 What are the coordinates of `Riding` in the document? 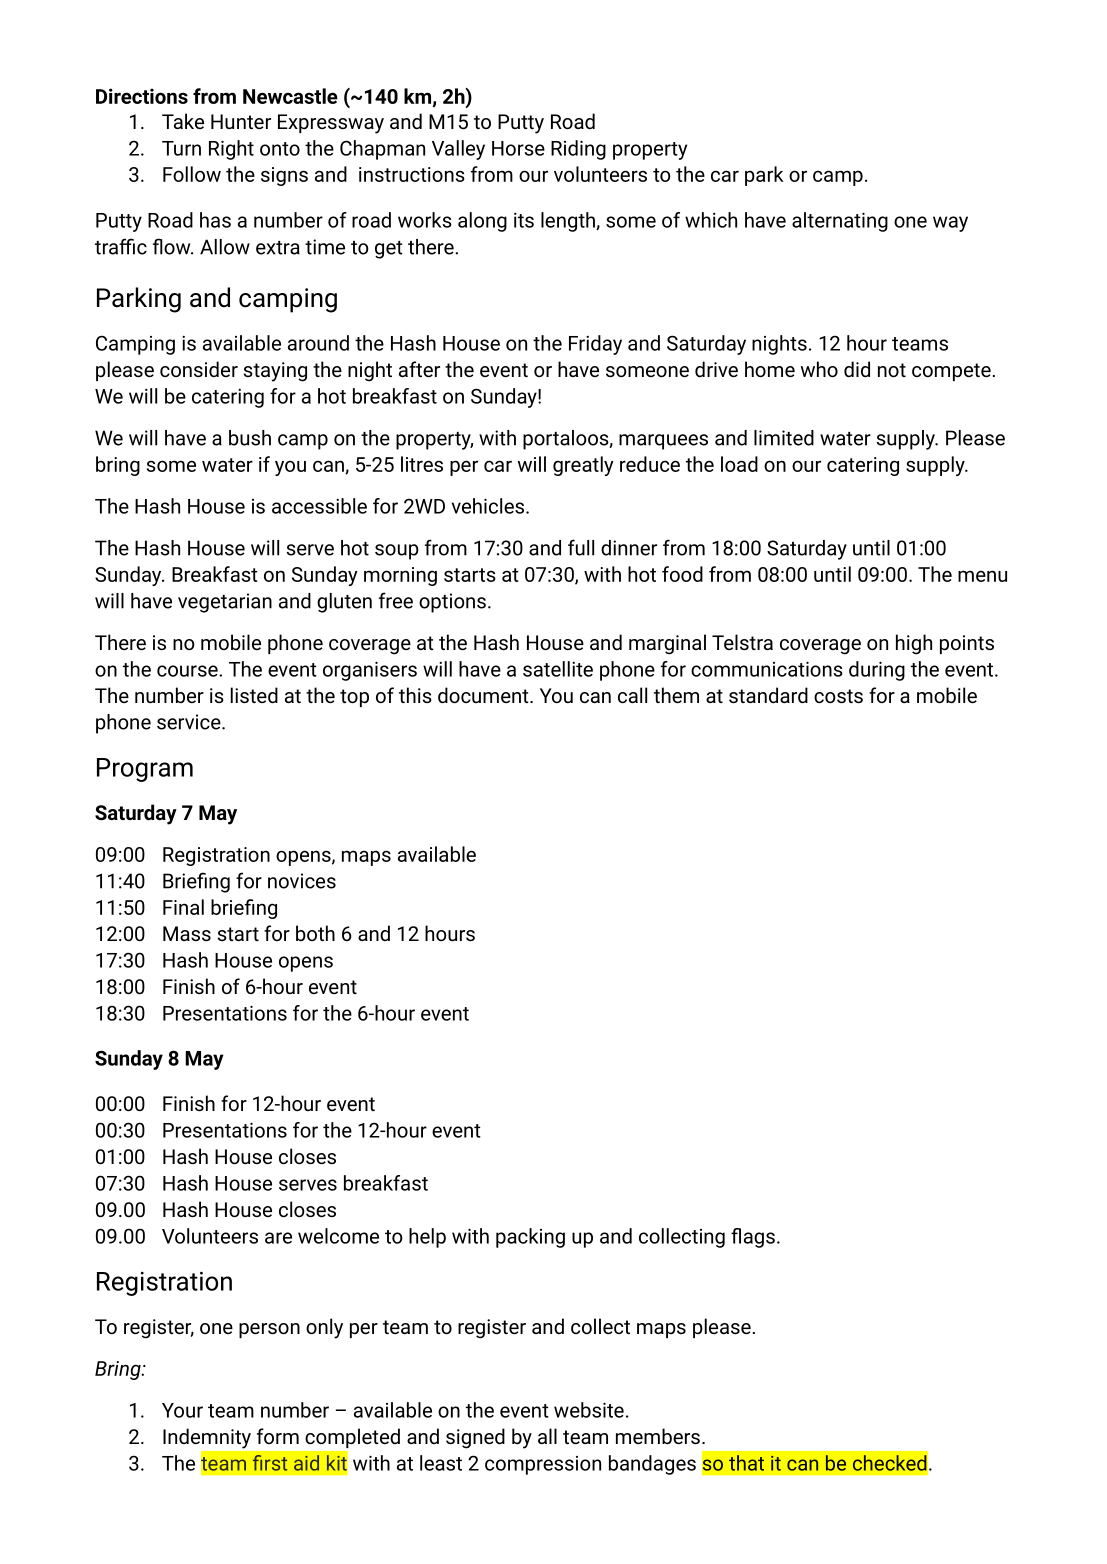 It's located at (578, 150).
